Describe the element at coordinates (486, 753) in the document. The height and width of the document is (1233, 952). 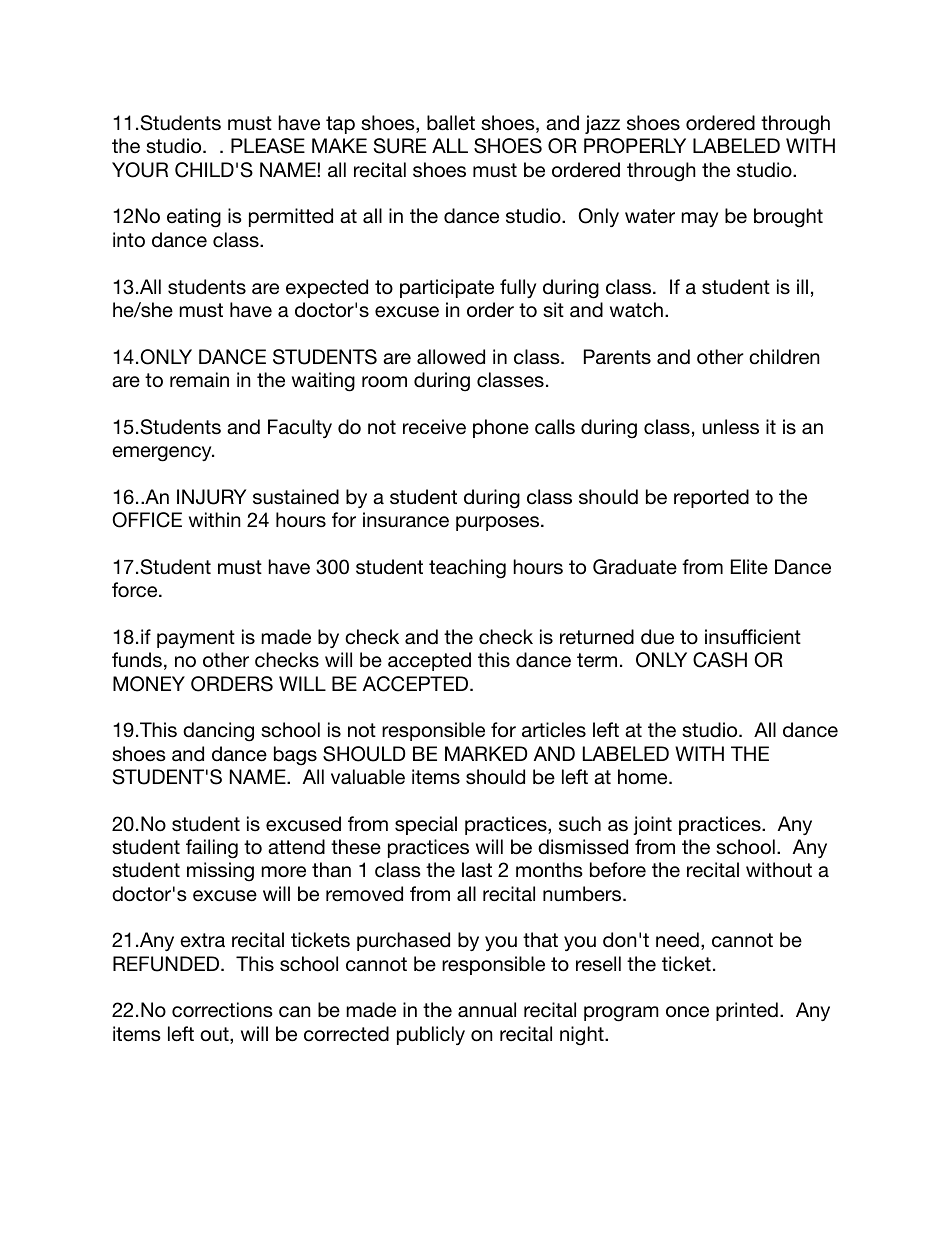
I see `MARKED` at that location.
